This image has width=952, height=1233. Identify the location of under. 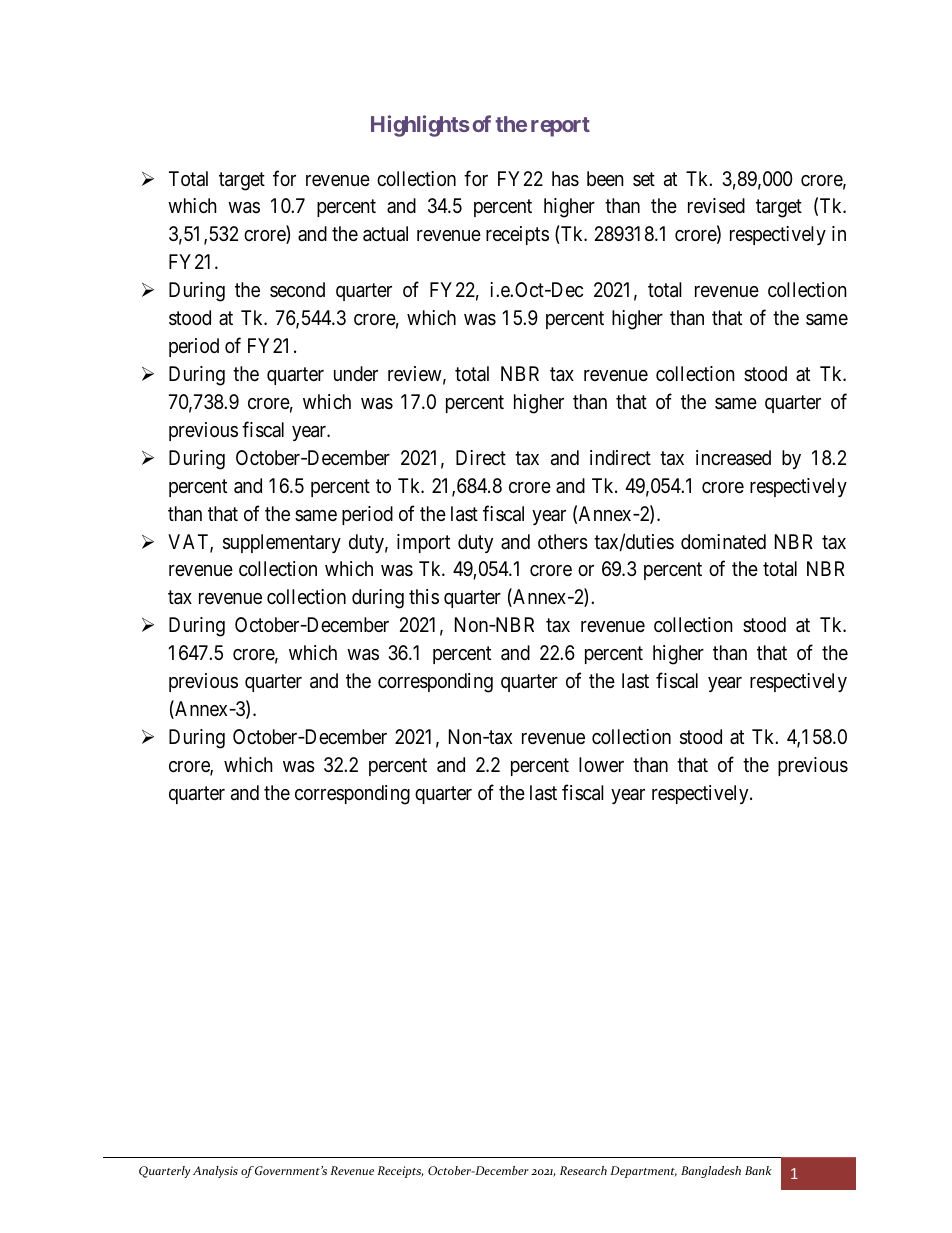
(356, 373).
